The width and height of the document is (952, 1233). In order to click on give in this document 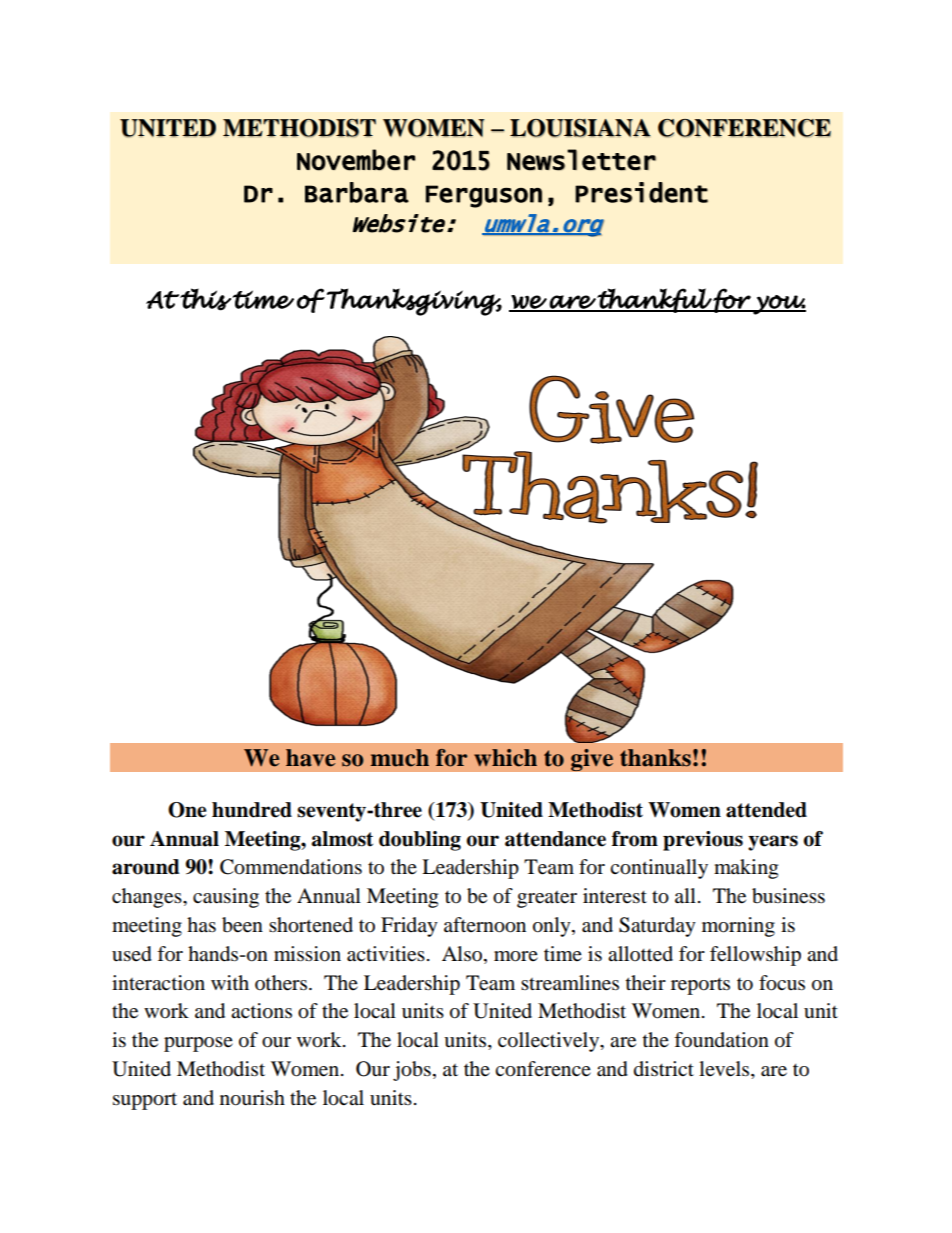, I will do `click(591, 760)`.
